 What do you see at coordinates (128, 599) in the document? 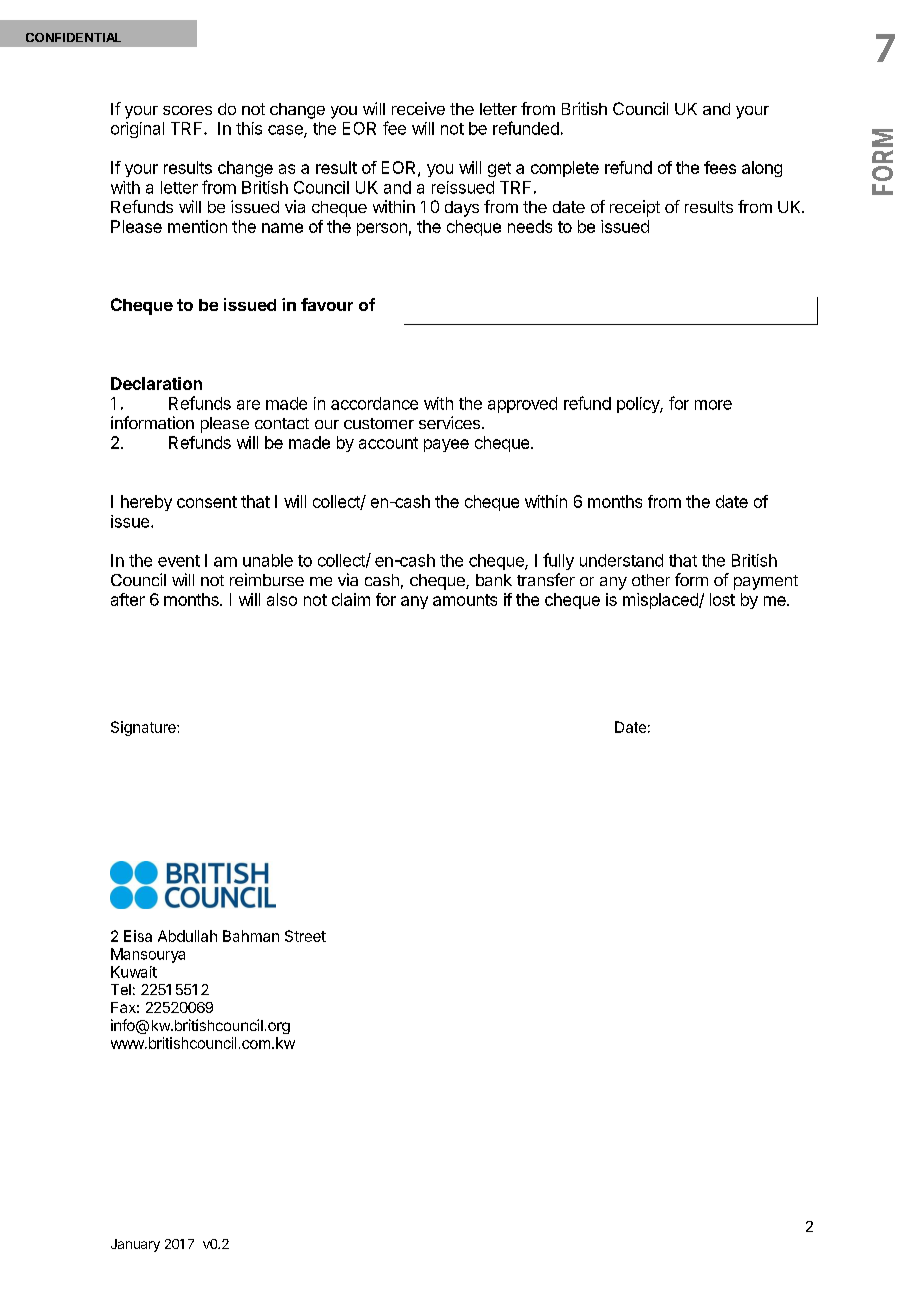
I see `after` at bounding box center [128, 599].
